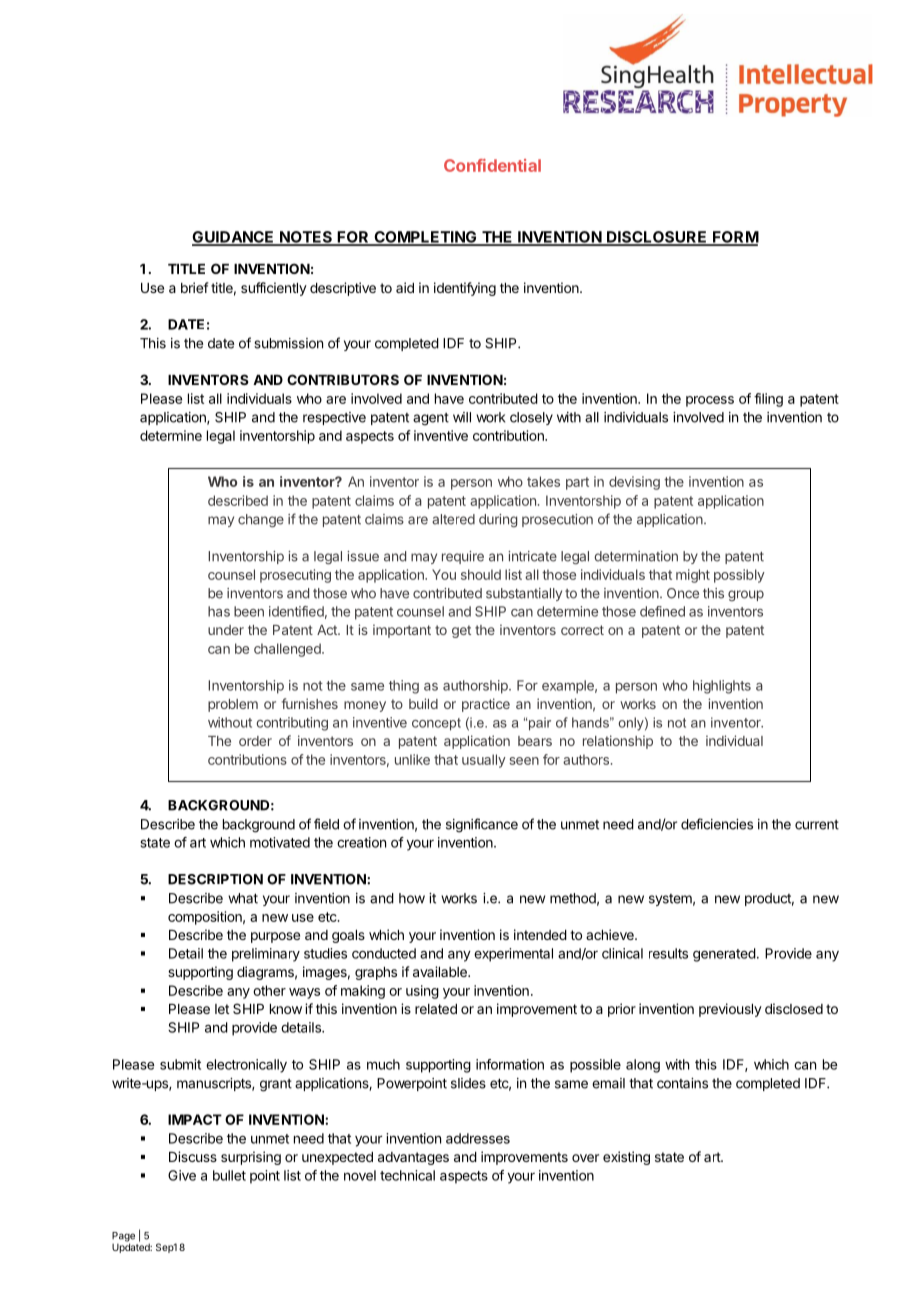 This screenshot has width=924, height=1308. Describe the element at coordinates (739, 576) in the screenshot. I see `possibly` at that location.
